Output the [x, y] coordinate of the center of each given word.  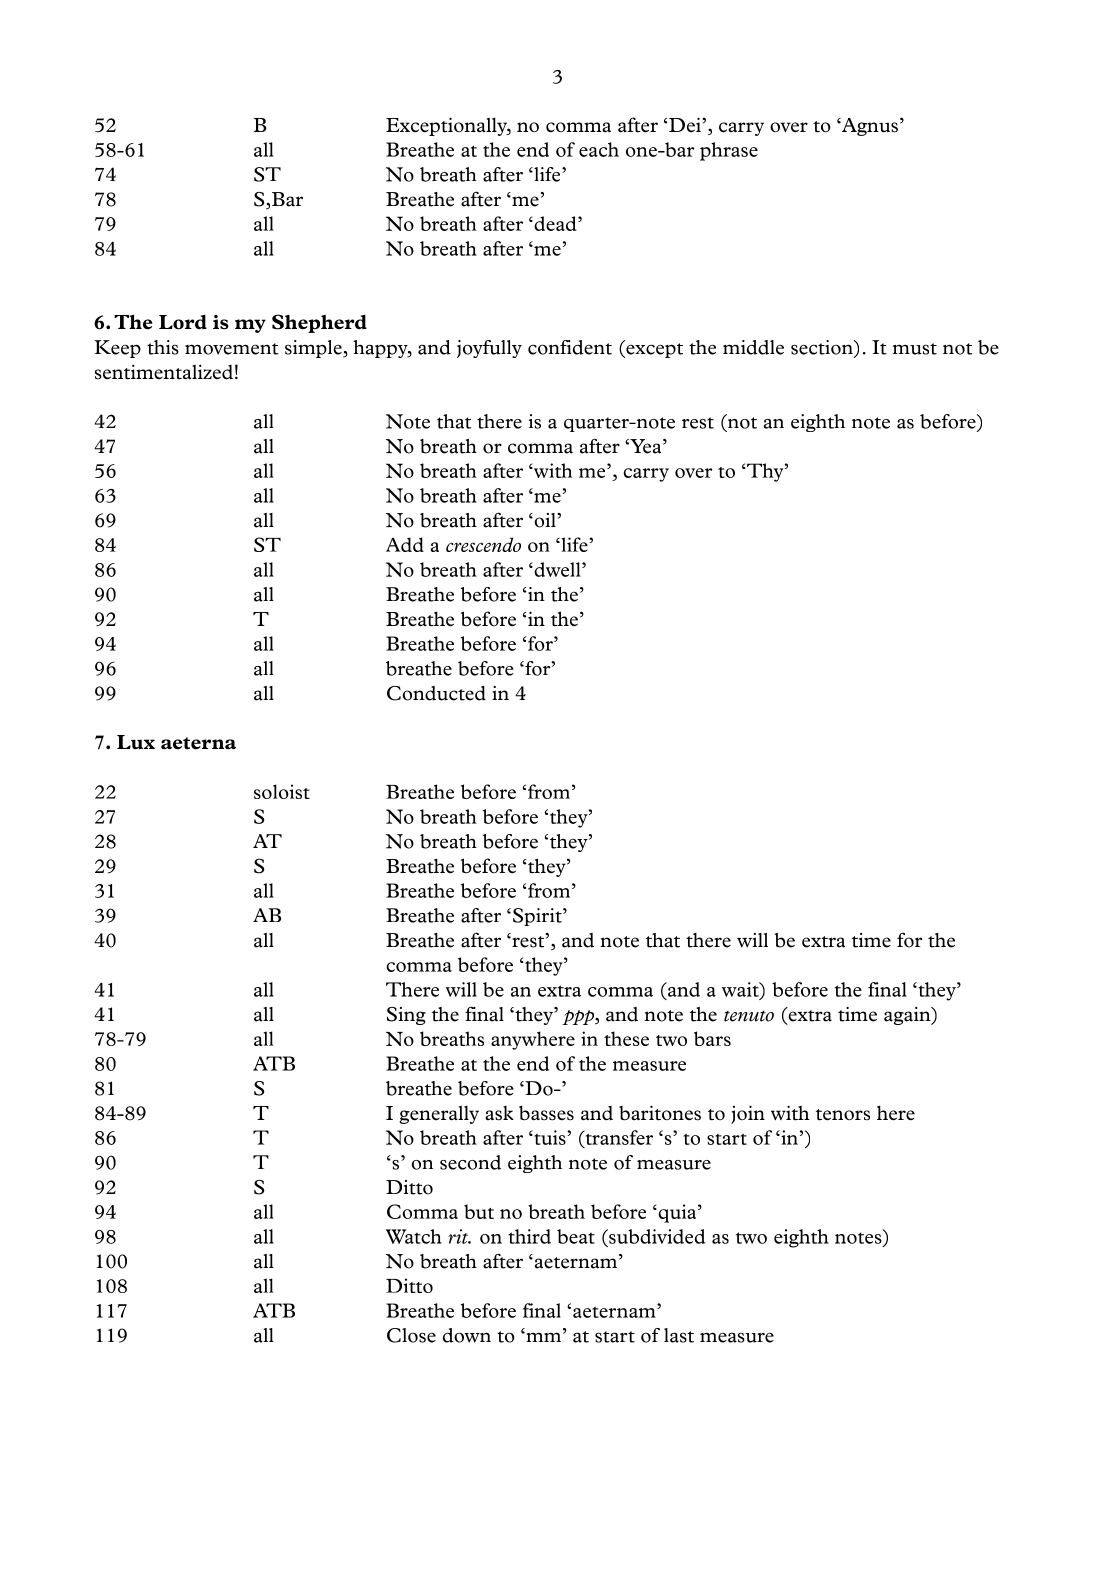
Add [405, 544]
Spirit [538, 917]
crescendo [483, 544]
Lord [183, 322]
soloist [282, 791]
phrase [729, 151]
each [599, 149]
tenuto [749, 1016]
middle [753, 347]
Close [411, 1335]
